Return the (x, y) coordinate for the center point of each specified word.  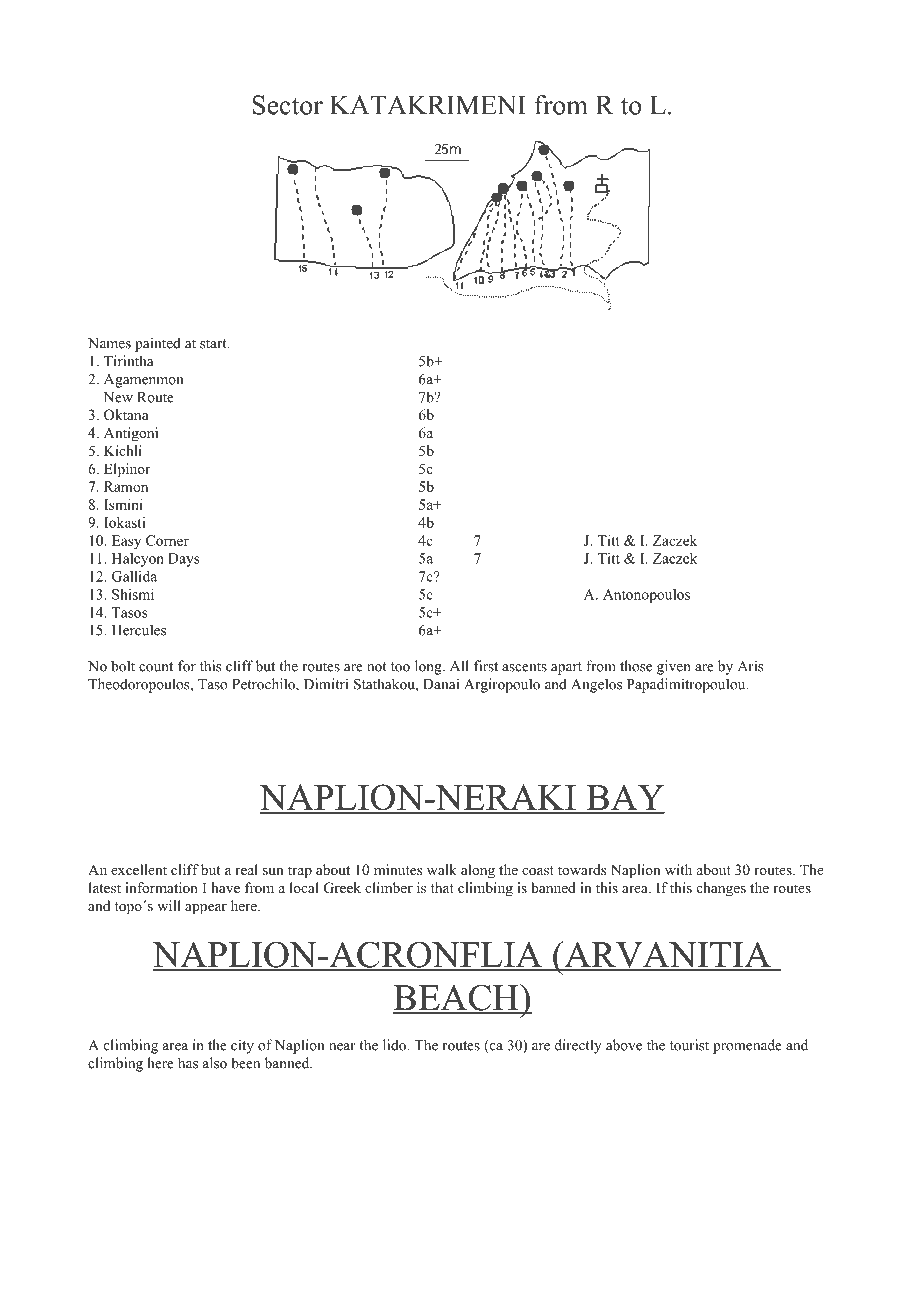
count (156, 667)
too (400, 667)
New (118, 397)
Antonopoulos (646, 596)
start (214, 344)
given (674, 667)
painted (158, 344)
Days (184, 560)
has (188, 1063)
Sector (287, 105)
